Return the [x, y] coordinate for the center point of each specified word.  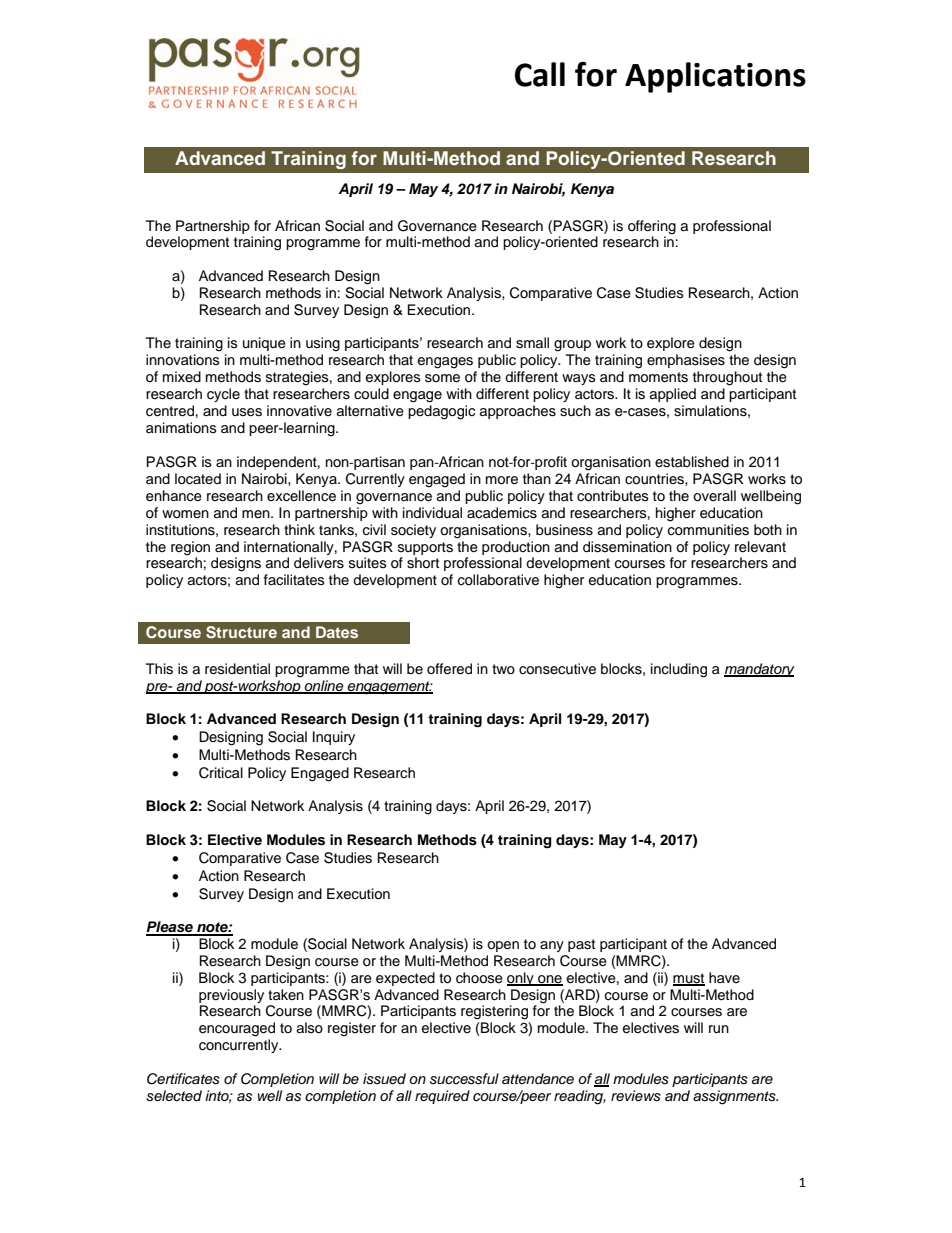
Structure [241, 632]
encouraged [237, 1029]
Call [540, 74]
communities [708, 530]
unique [264, 344]
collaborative [498, 580]
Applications [715, 77]
